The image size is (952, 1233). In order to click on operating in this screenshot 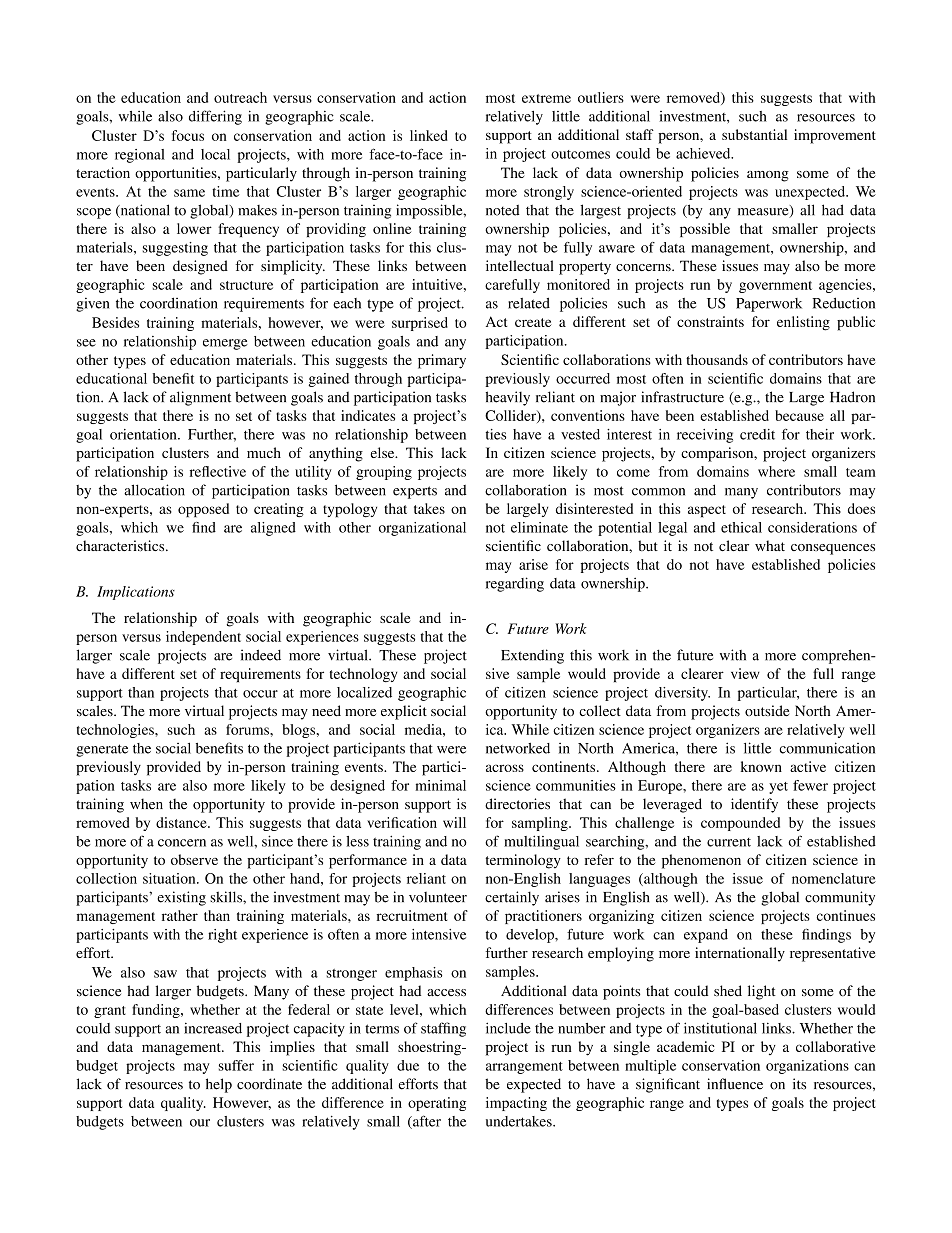, I will do `click(437, 1104)`.
